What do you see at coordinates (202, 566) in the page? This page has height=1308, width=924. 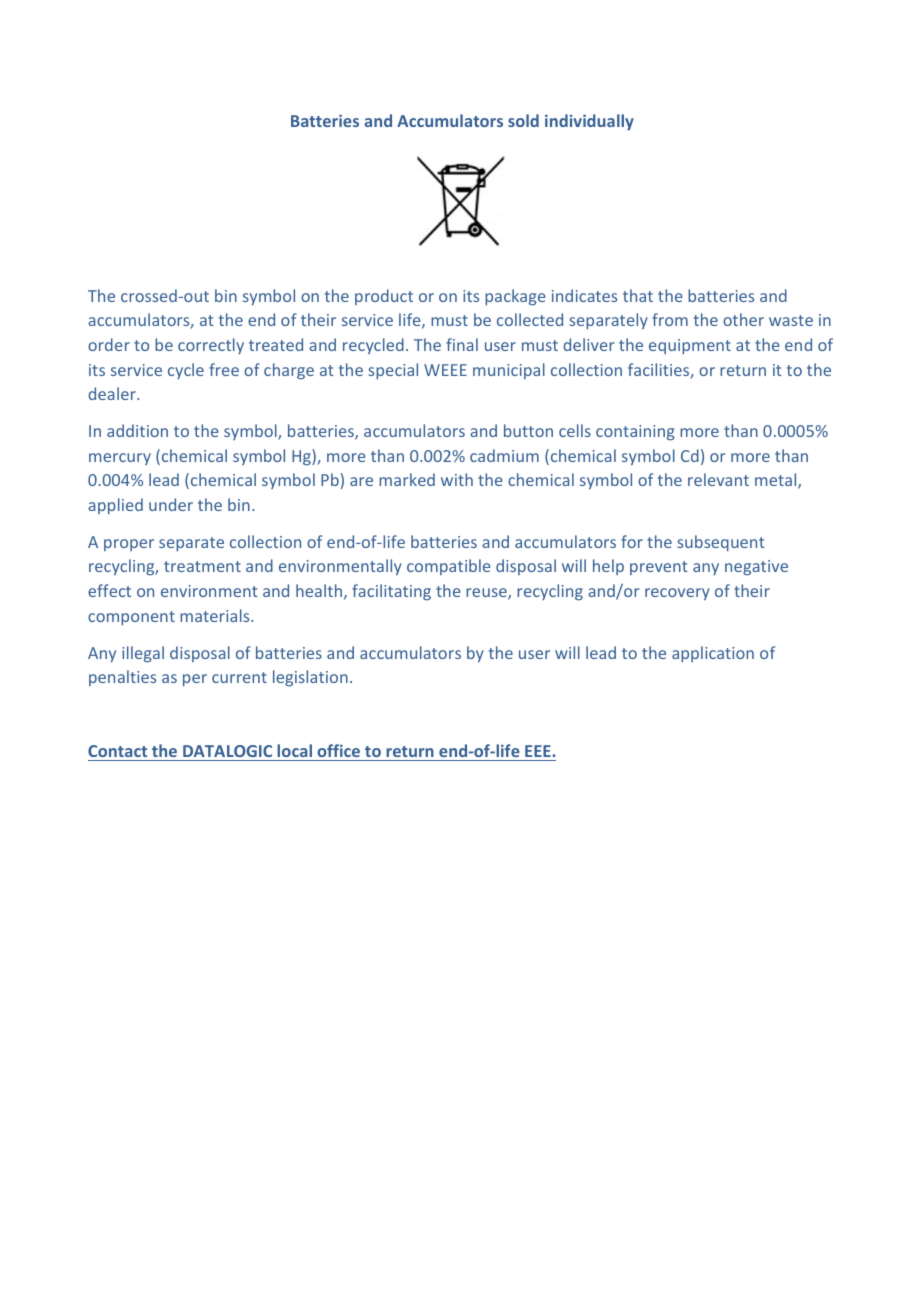 I see `treatment` at bounding box center [202, 566].
